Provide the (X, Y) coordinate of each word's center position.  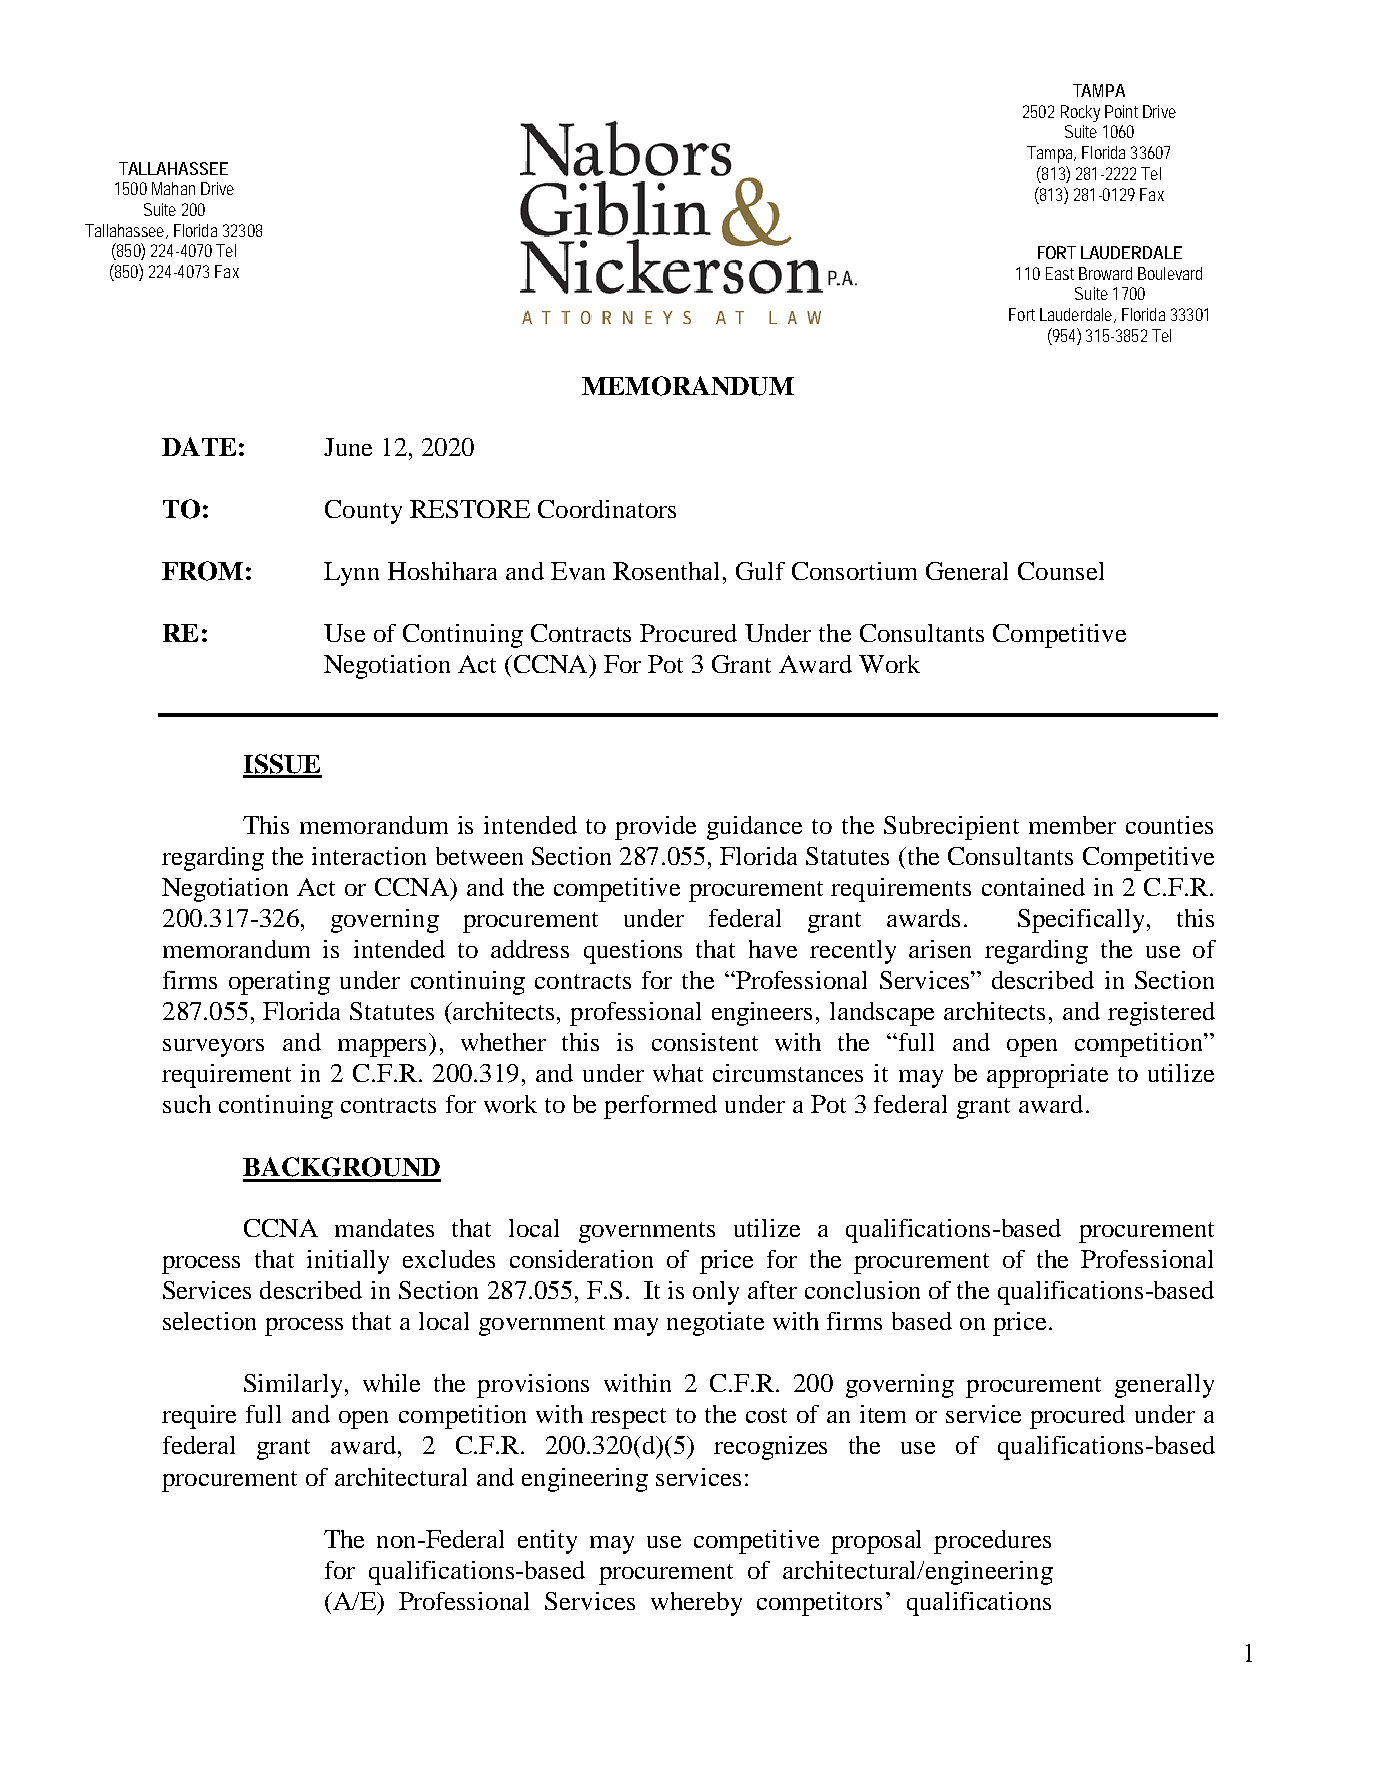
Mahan (173, 188)
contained (1033, 887)
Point (1121, 111)
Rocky (1080, 113)
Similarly (295, 1386)
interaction (369, 856)
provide (655, 828)
